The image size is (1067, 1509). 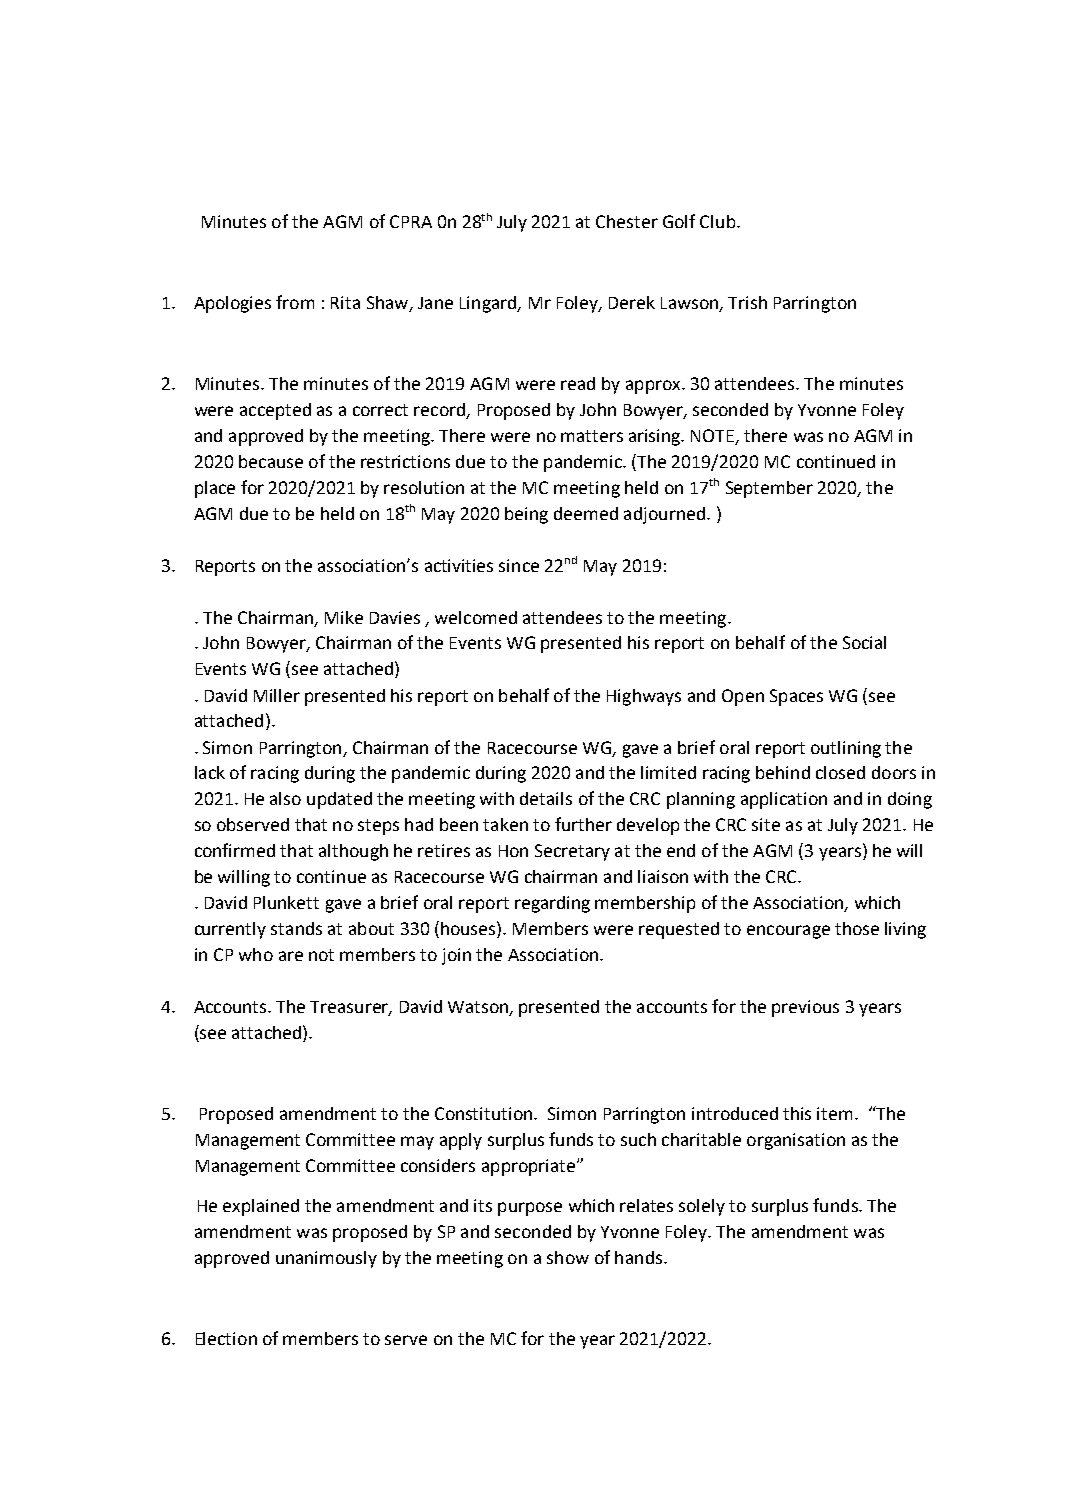 What do you see at coordinates (627, 221) in the screenshot?
I see `Chester` at bounding box center [627, 221].
